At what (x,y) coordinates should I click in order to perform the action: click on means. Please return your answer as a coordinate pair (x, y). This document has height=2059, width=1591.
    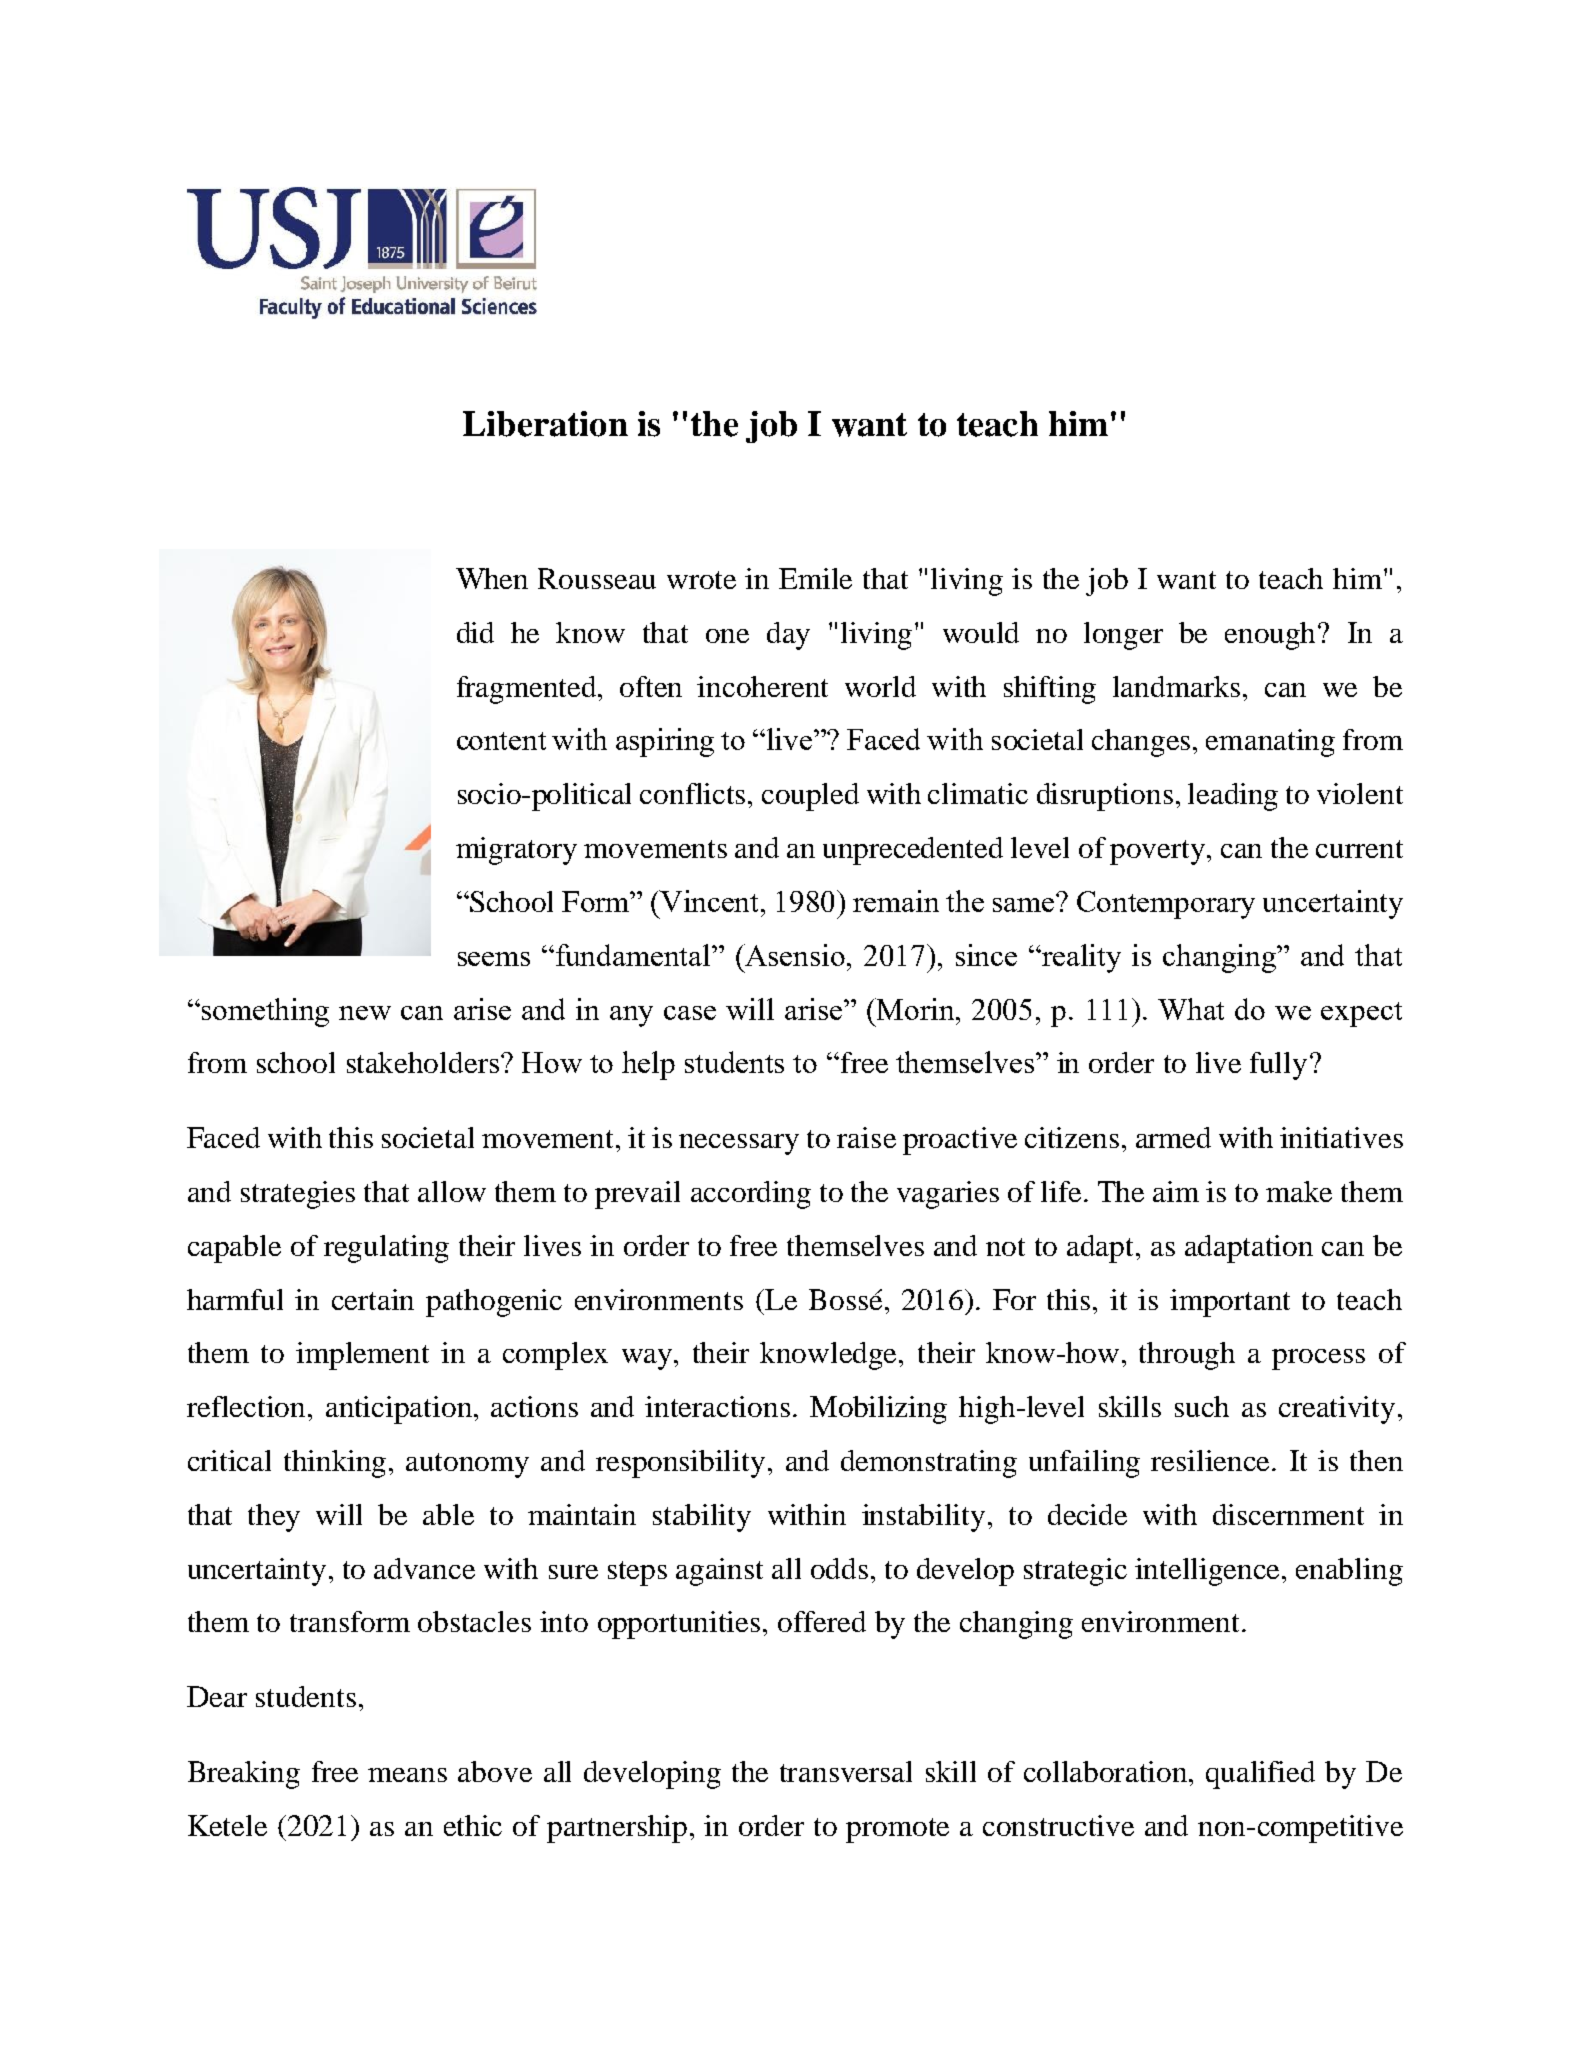
    Looking at the image, I should click on (407, 1775).
